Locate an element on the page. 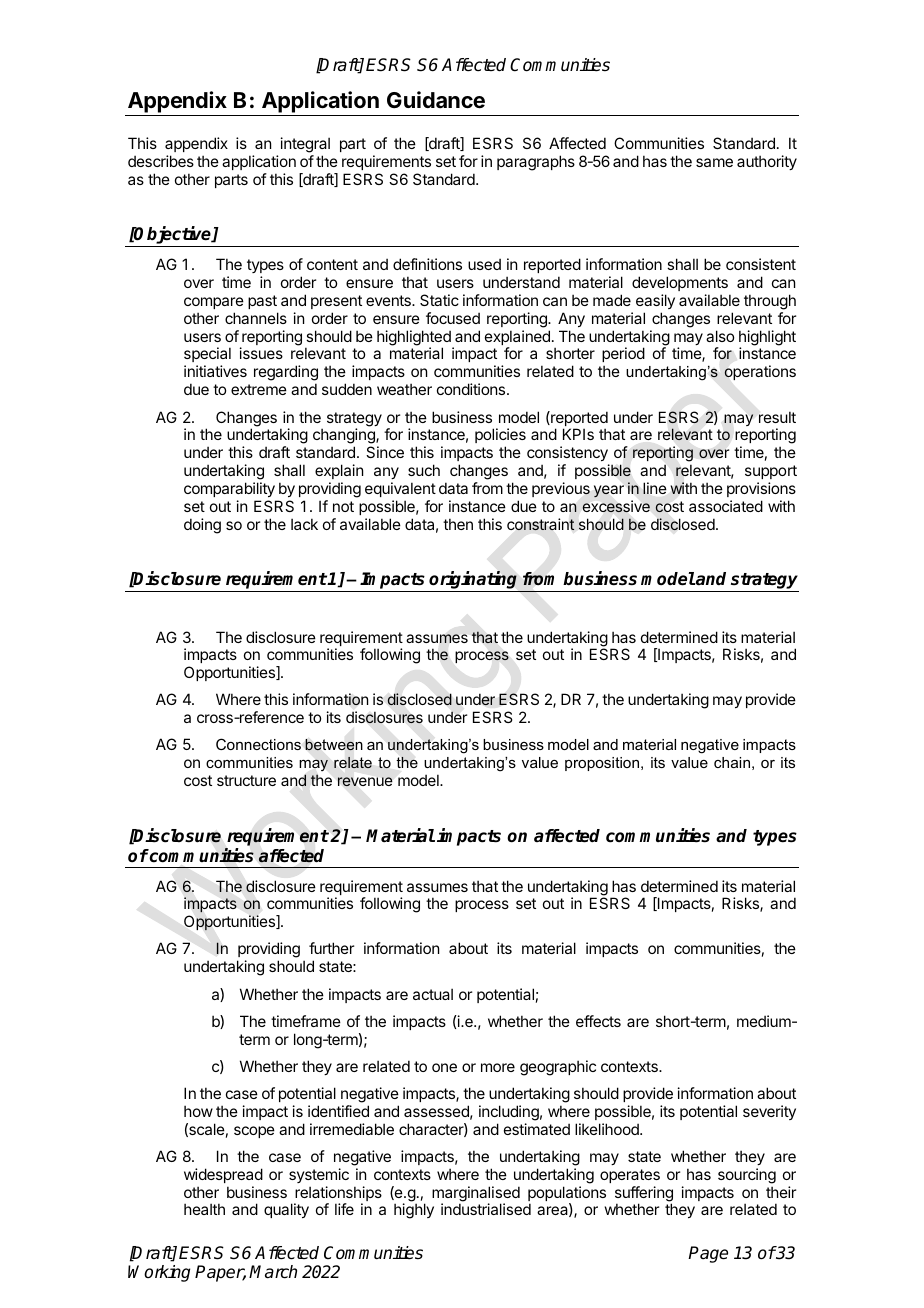  Page is located at coordinates (708, 1254).
